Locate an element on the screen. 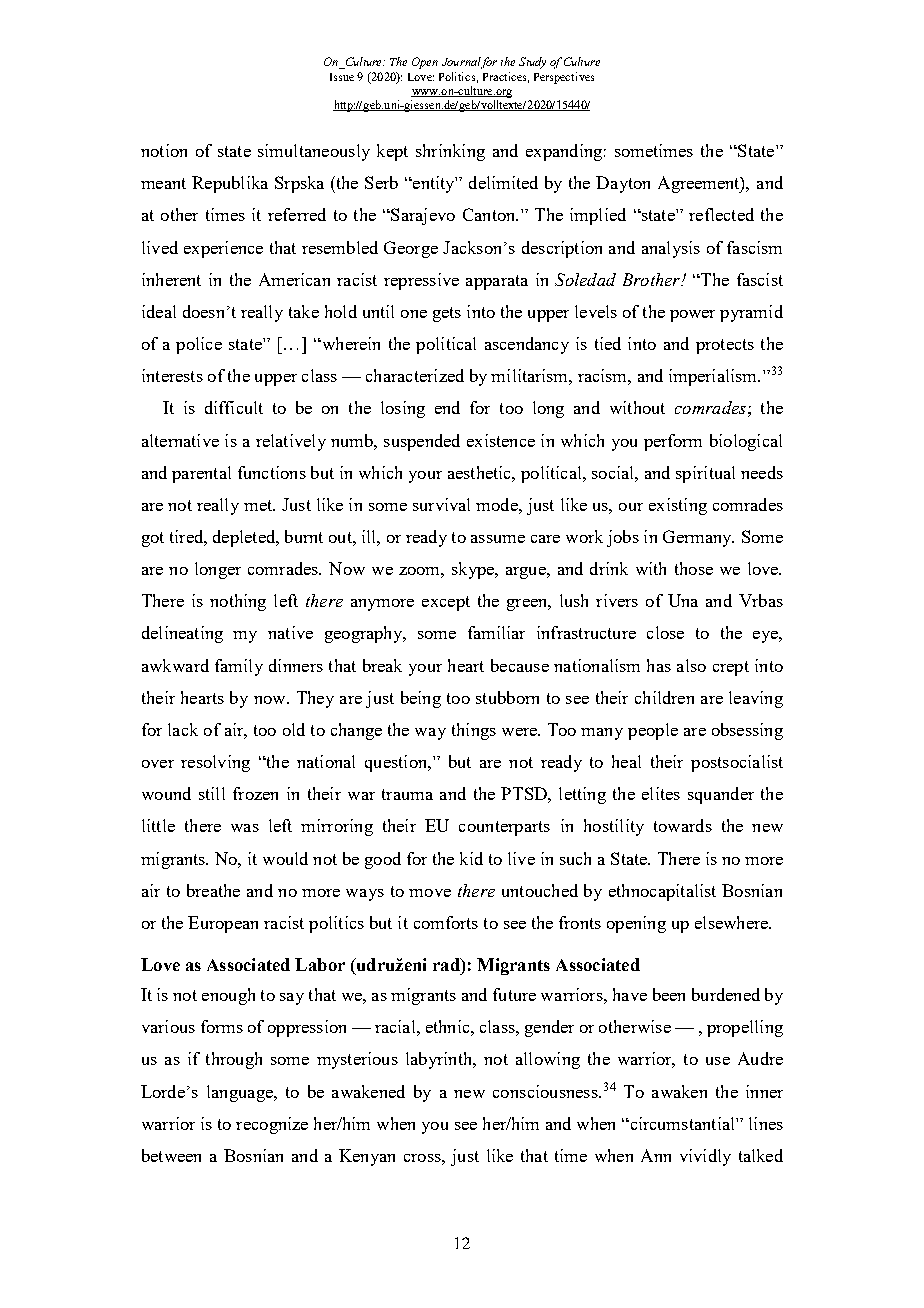 Image resolution: width=924 pixels, height=1308 pixels. nothing is located at coordinates (238, 602).
